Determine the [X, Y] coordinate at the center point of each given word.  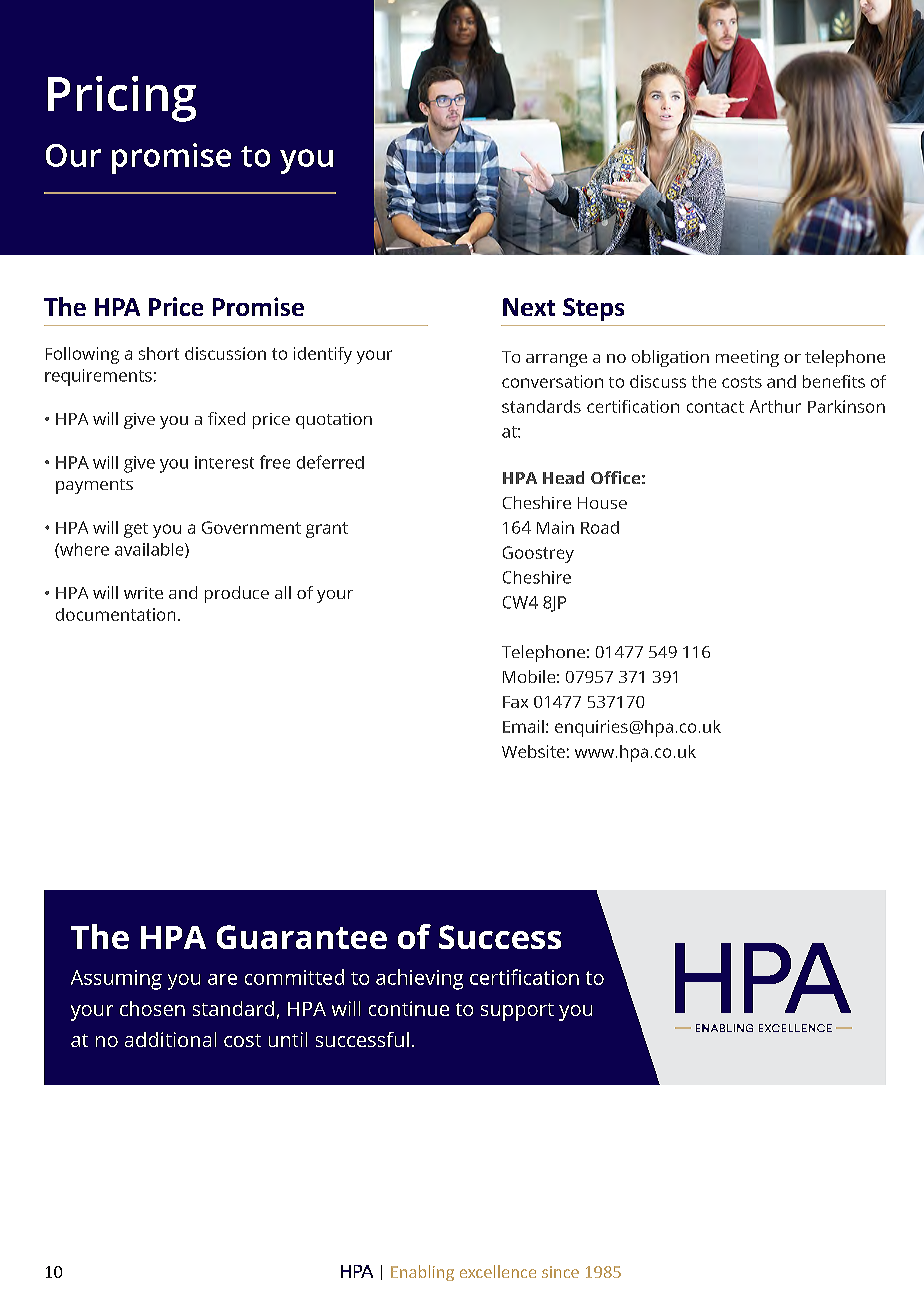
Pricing [122, 99]
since [560, 1272]
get [136, 530]
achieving [419, 979]
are [222, 979]
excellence [498, 1271]
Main [555, 527]
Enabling [422, 1273]
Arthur [775, 406]
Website [533, 751]
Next [529, 307]
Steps [593, 309]
